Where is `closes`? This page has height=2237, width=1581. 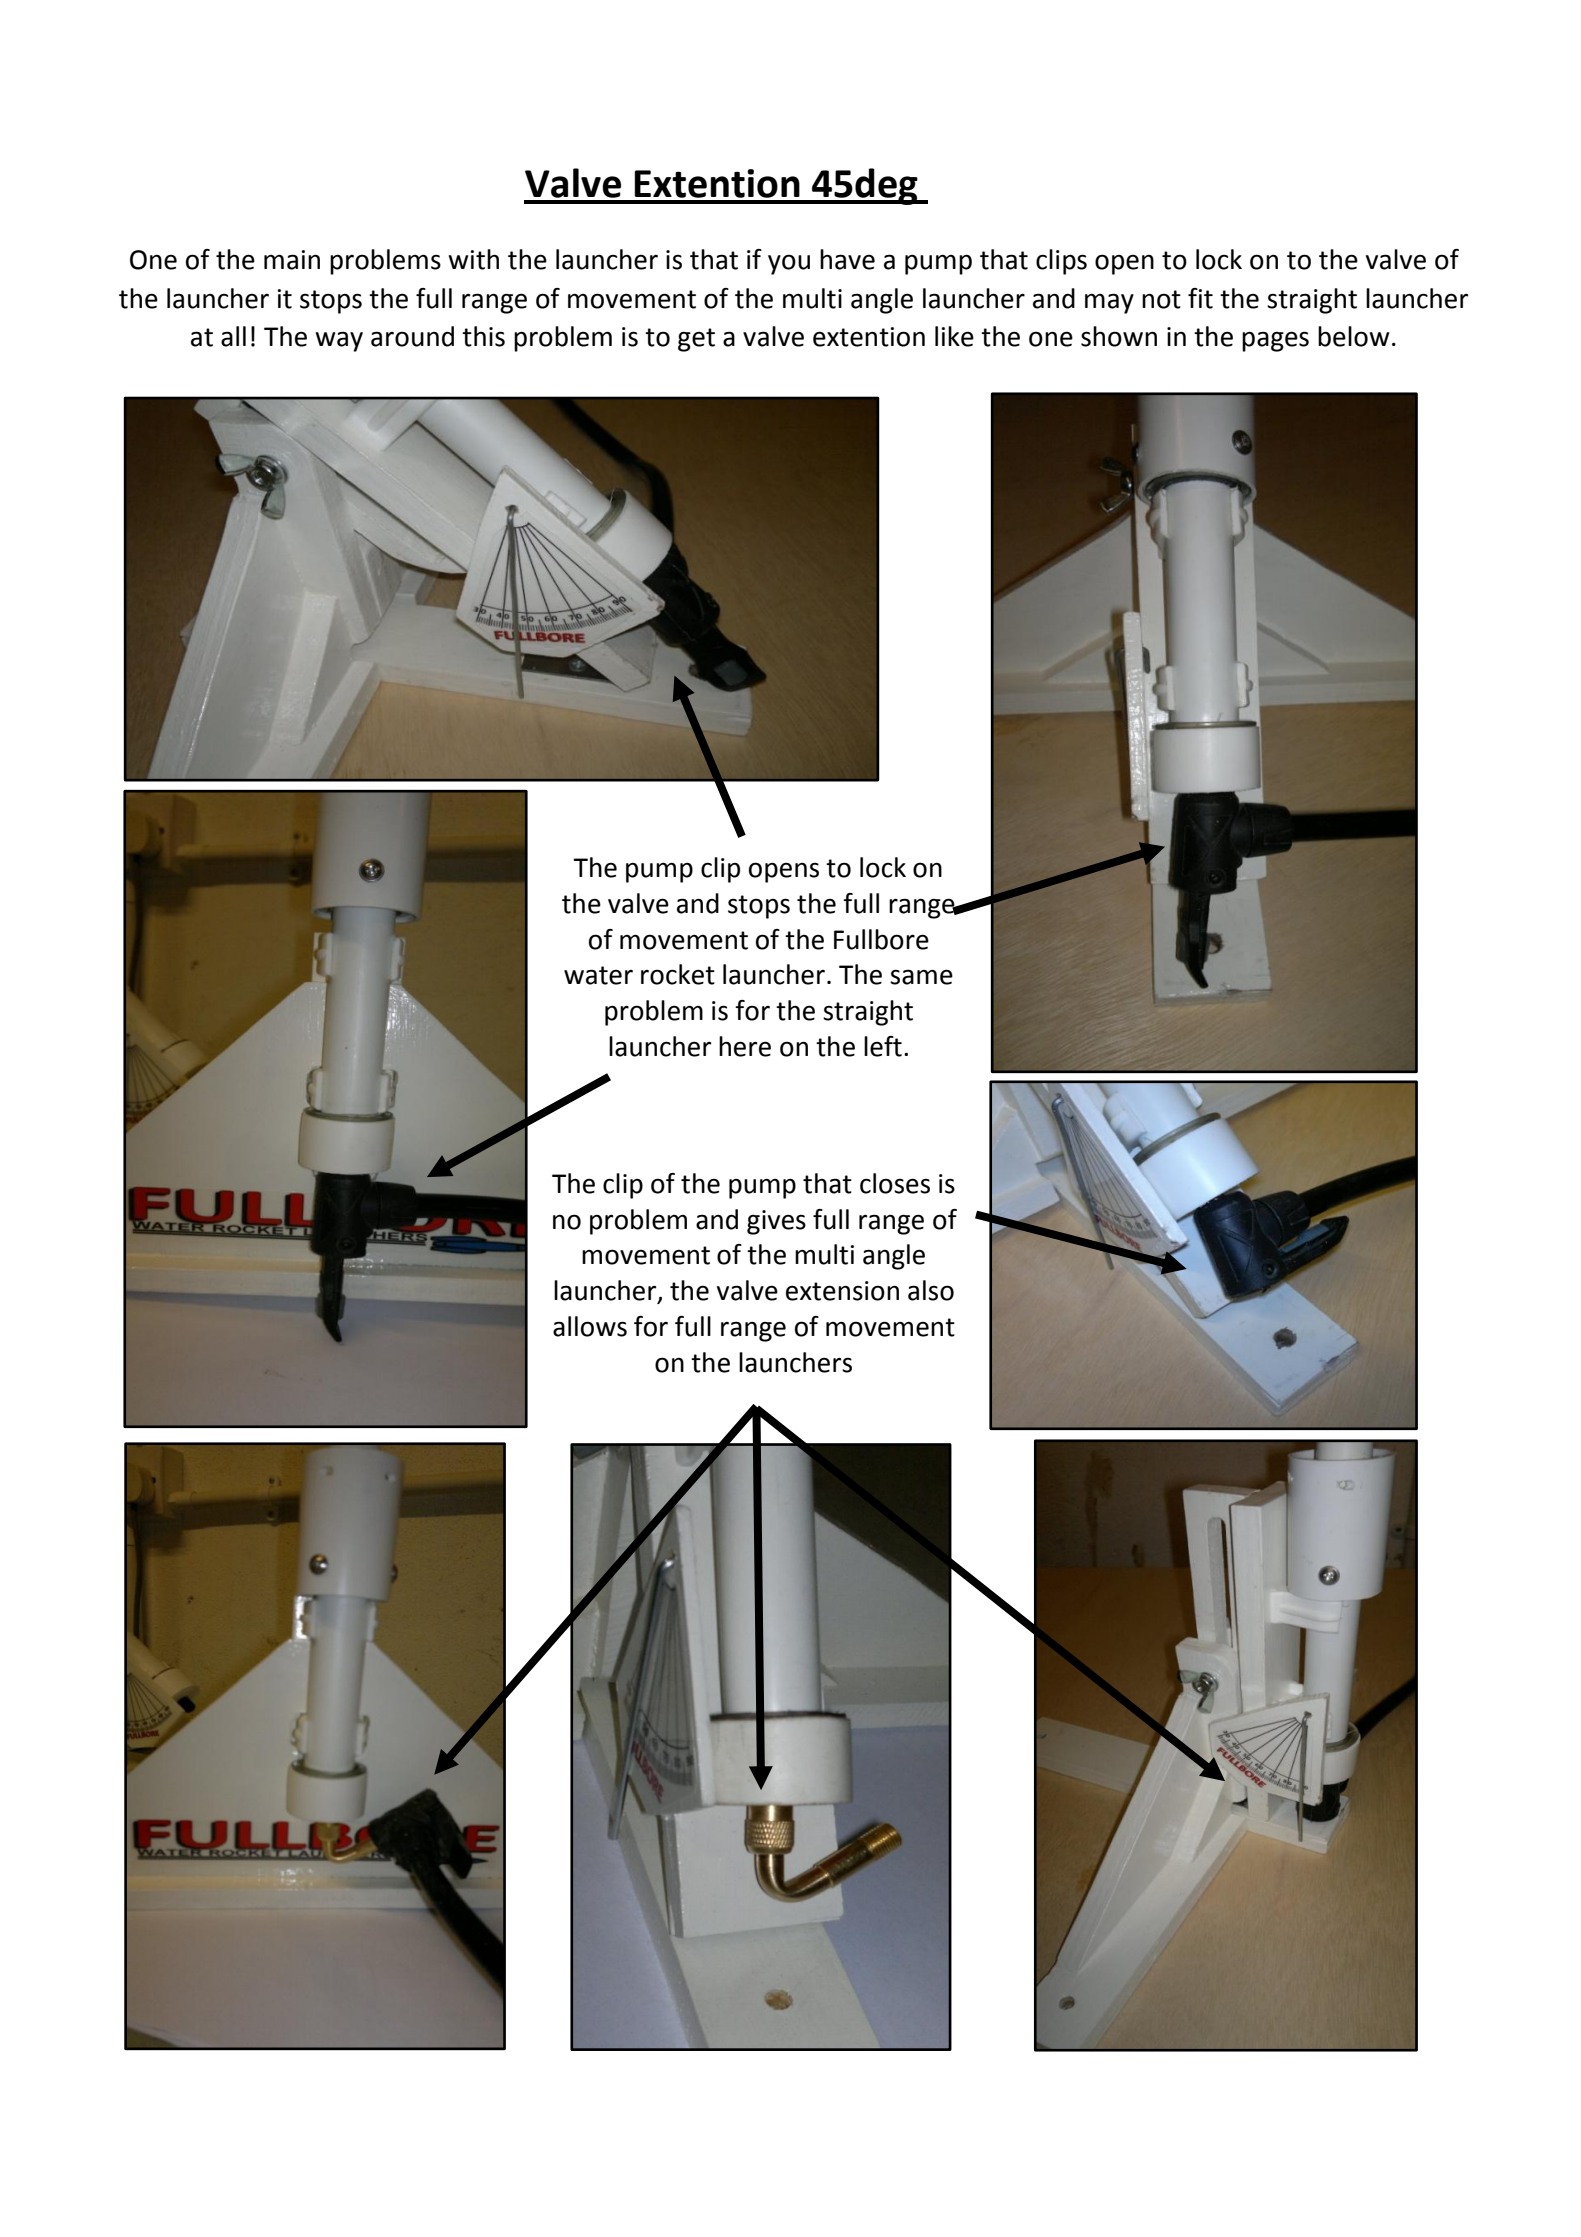 closes is located at coordinates (895, 1183).
